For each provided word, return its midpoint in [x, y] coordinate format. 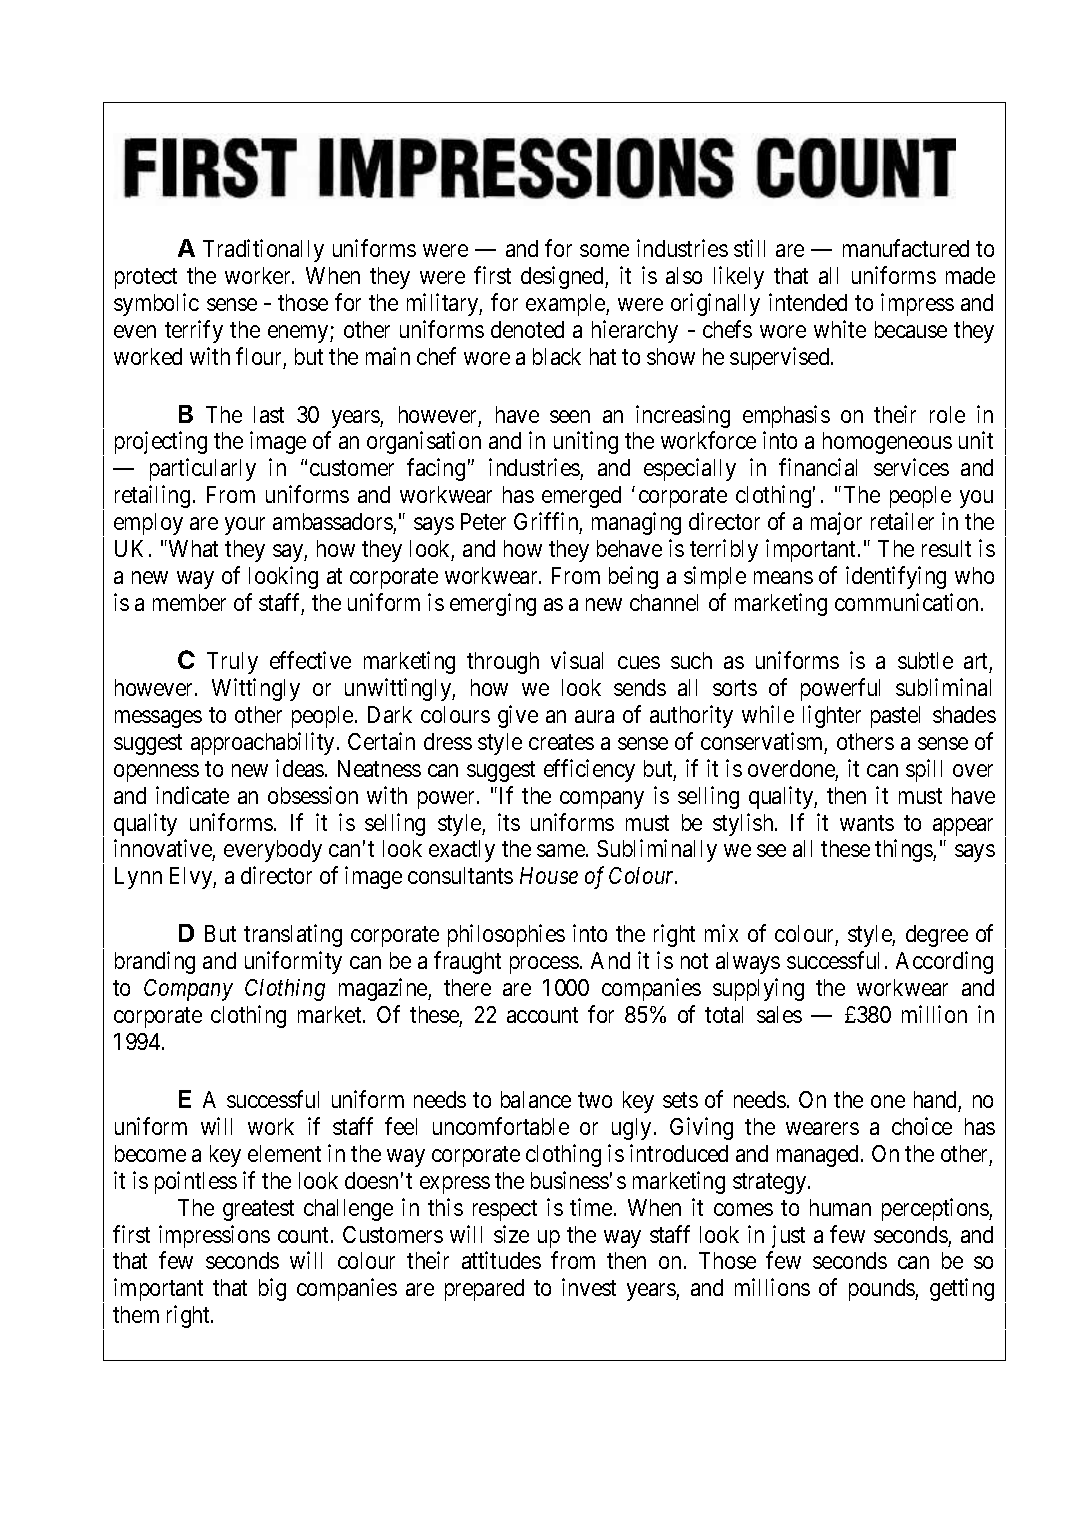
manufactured [906, 248]
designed [563, 277]
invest [589, 1287]
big [272, 1289]
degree [937, 936]
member [189, 602]
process [544, 965]
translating [293, 935]
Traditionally [263, 250]
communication [908, 602]
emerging [493, 604]
